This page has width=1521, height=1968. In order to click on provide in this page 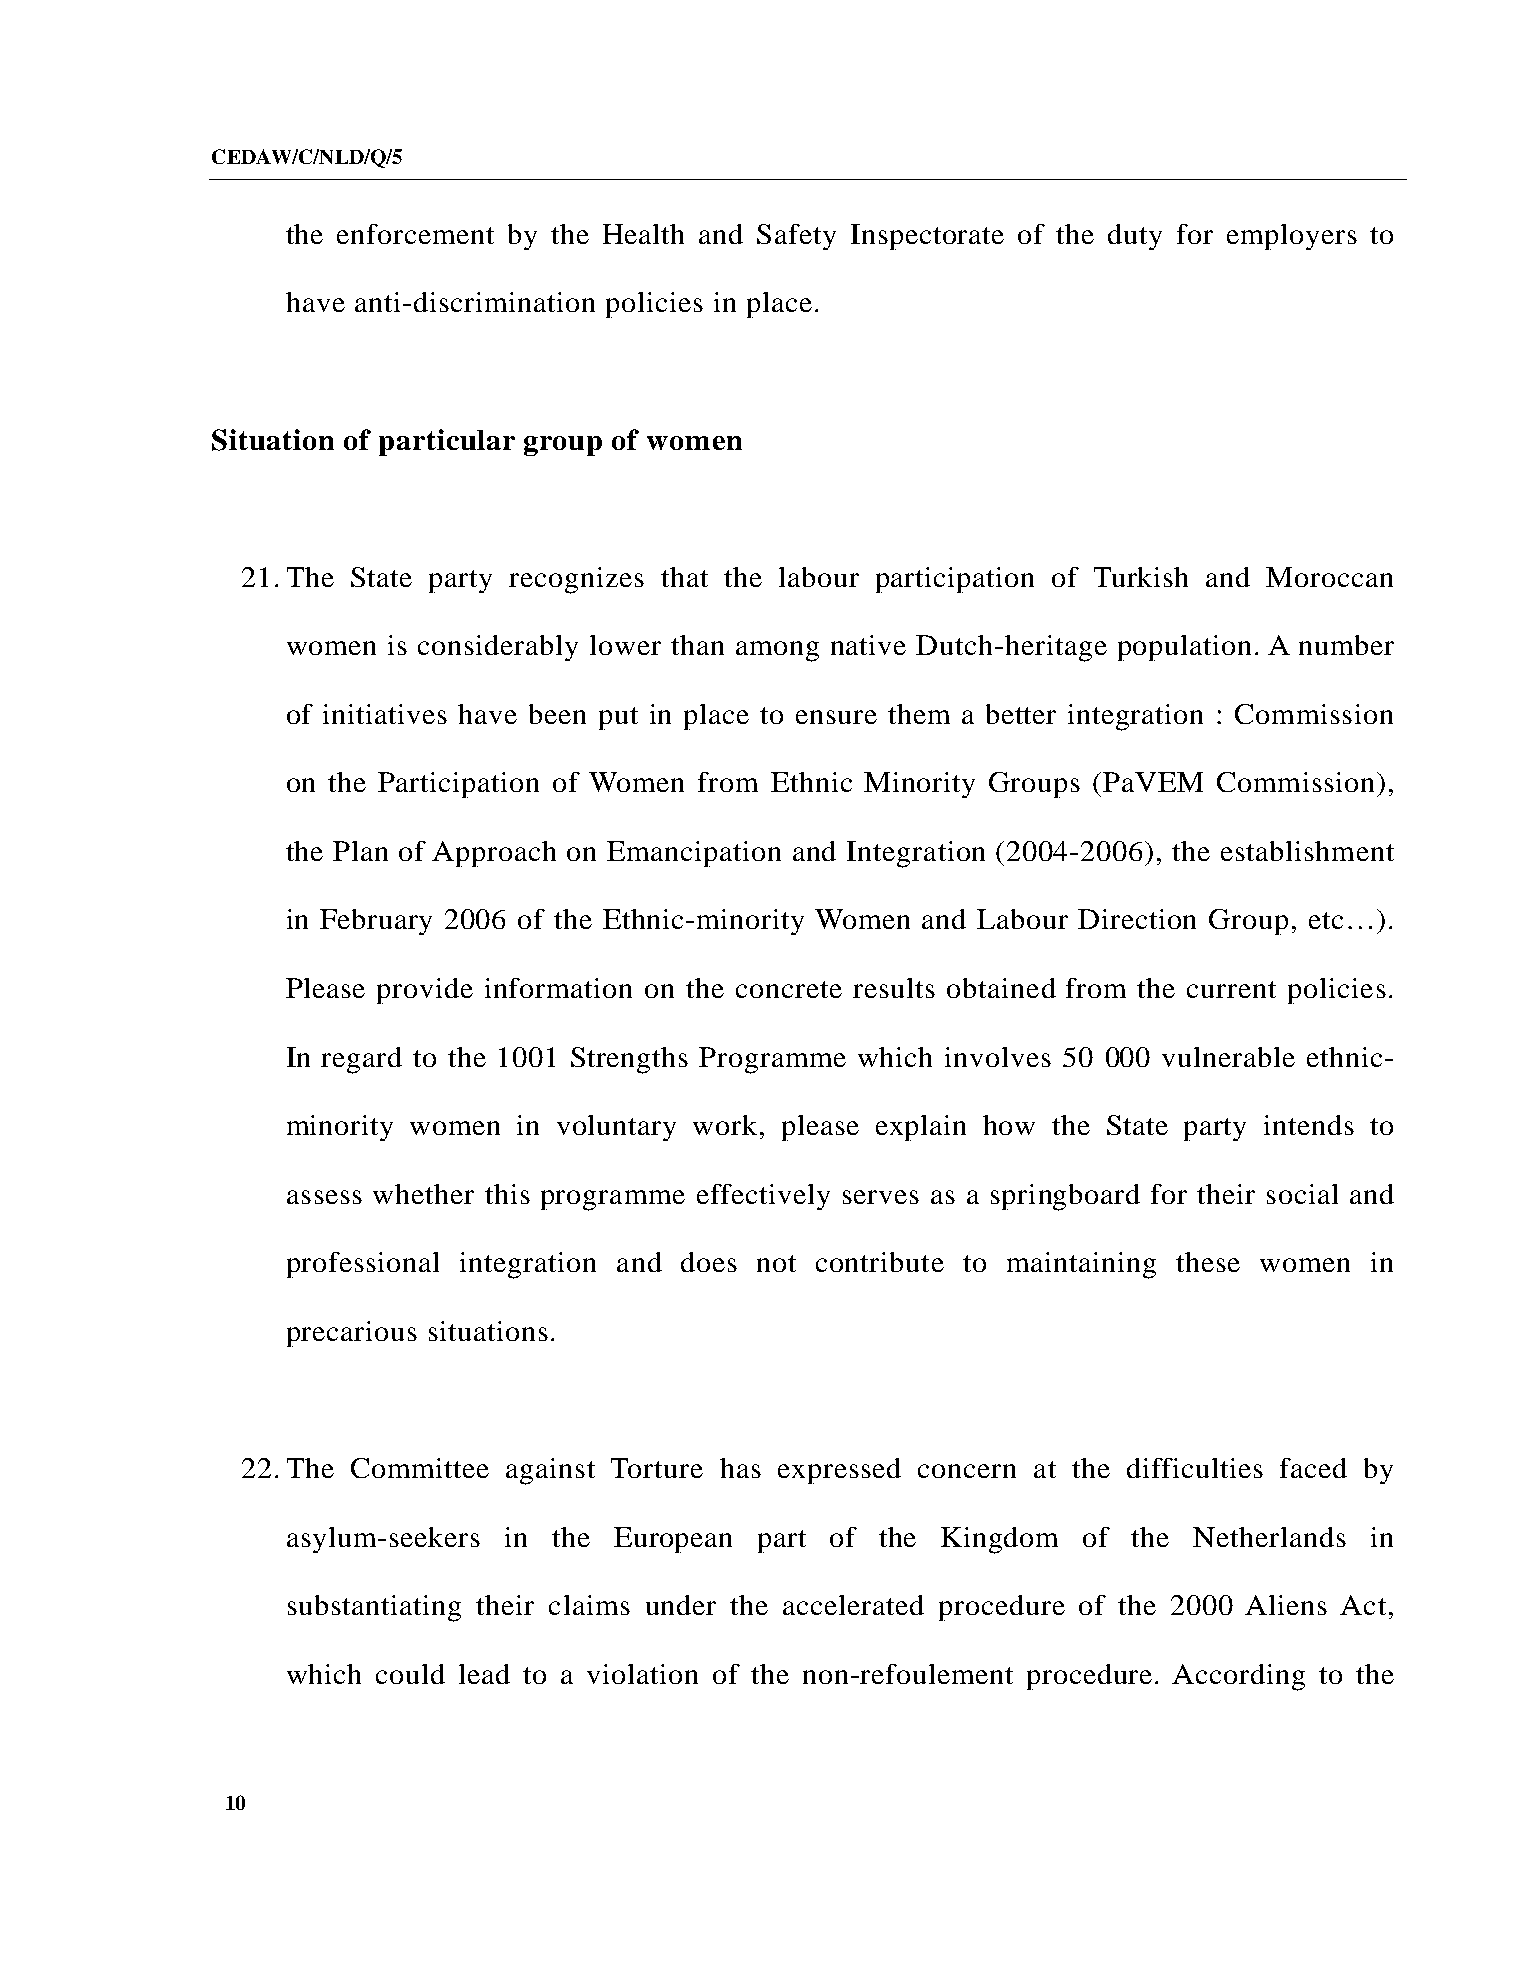, I will do `click(425, 991)`.
